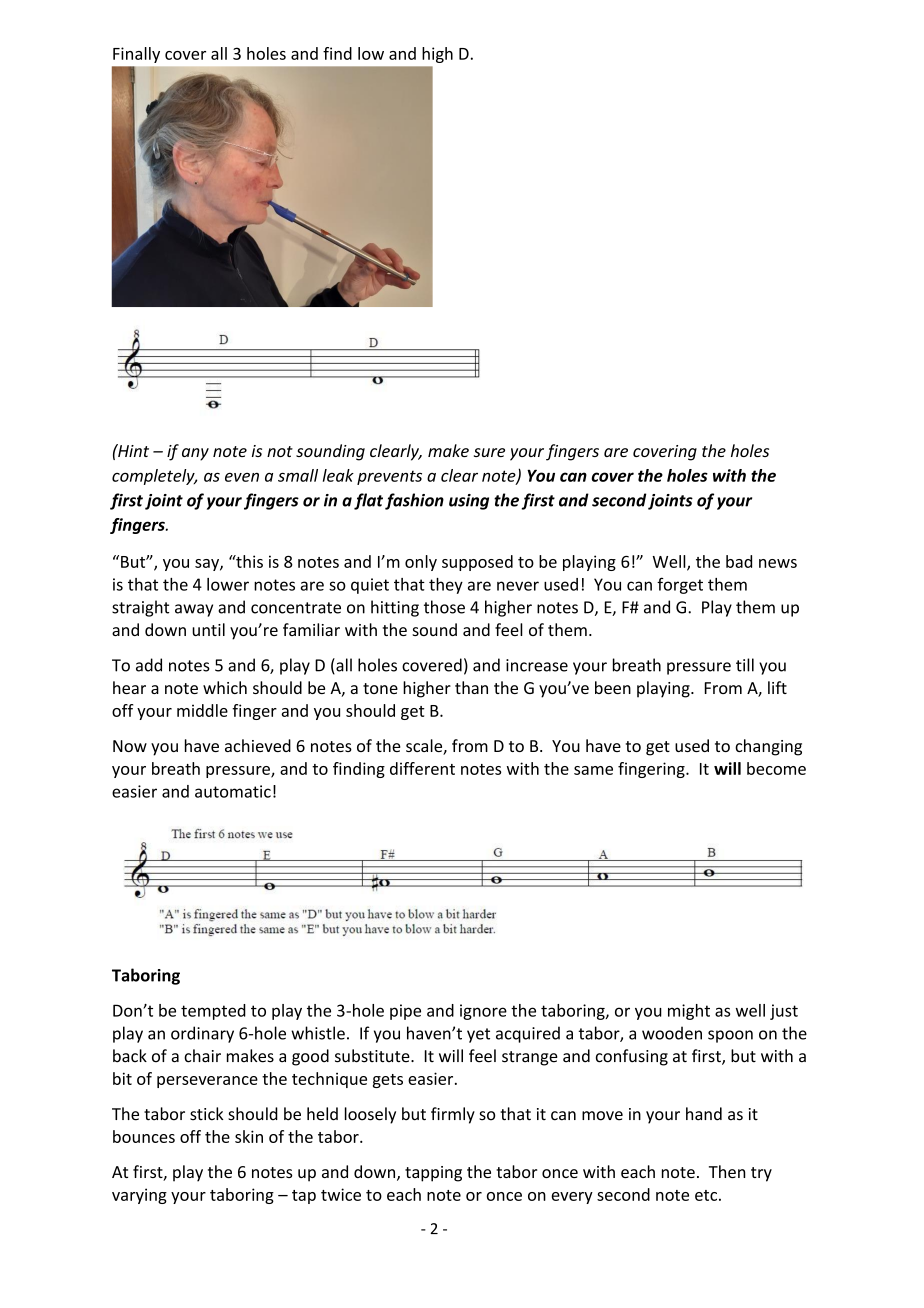 This document has height=1308, width=924. I want to click on Then, so click(727, 1171).
